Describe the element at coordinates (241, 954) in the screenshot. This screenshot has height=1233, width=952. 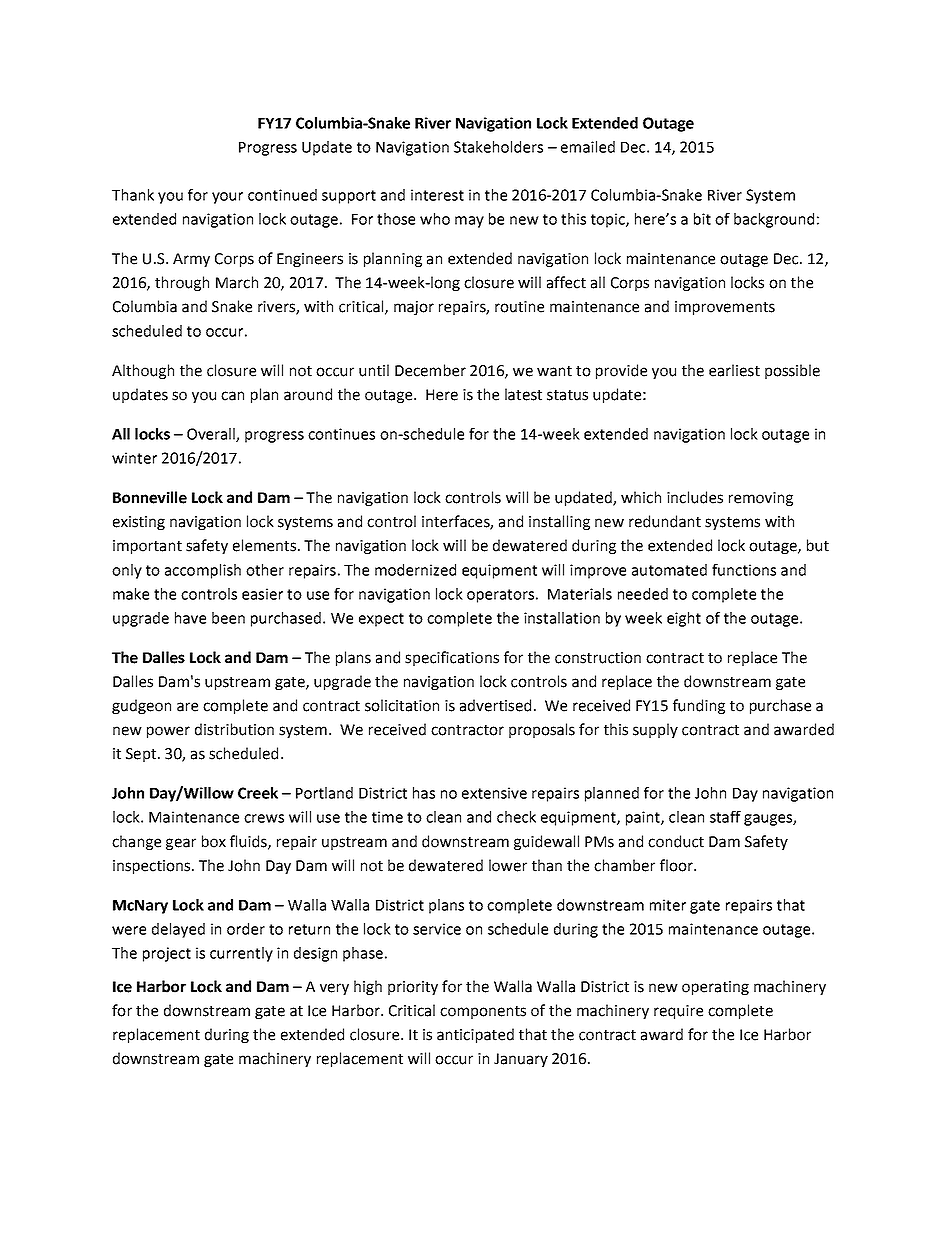
I see `currently` at that location.
